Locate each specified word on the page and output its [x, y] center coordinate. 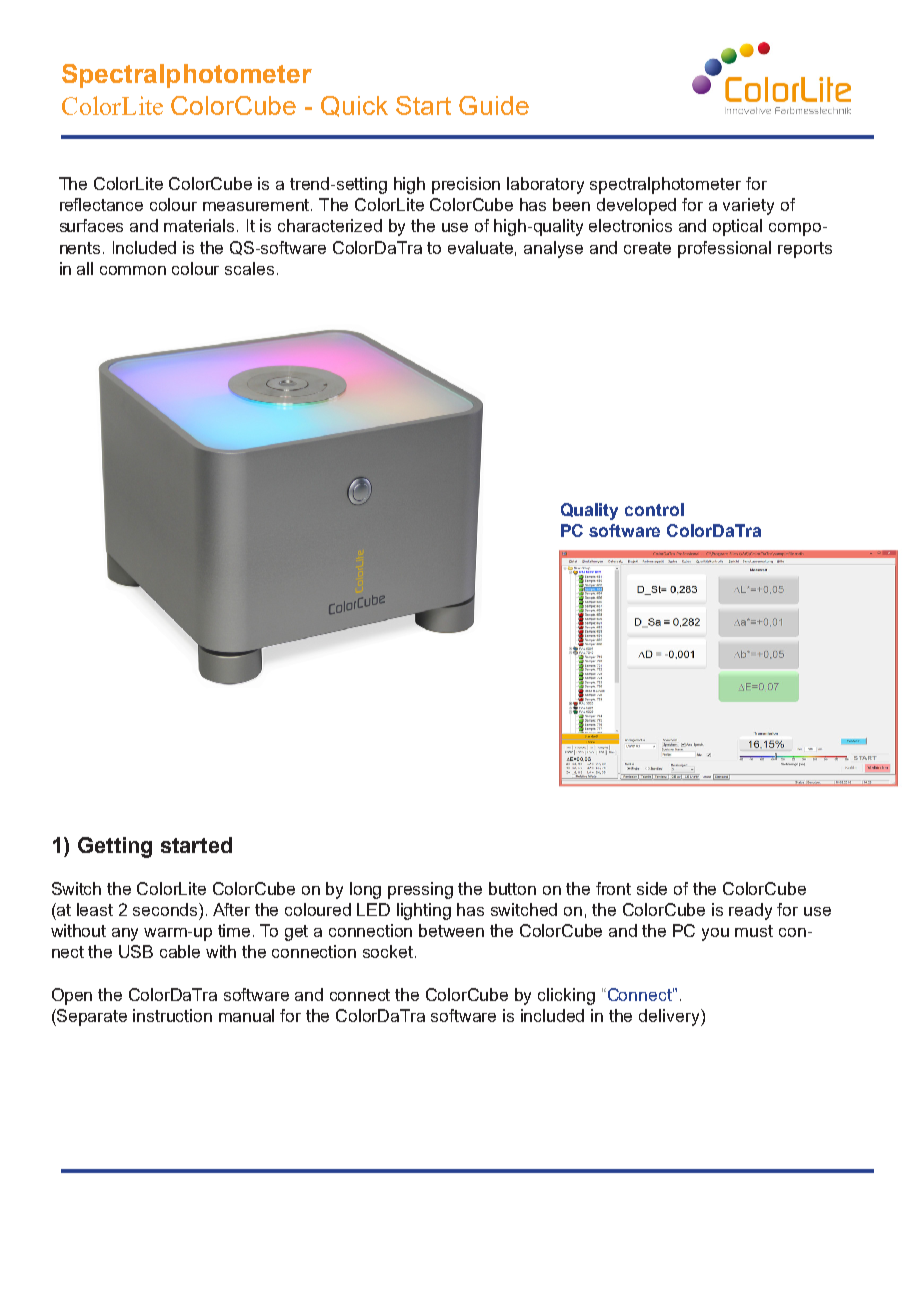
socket [389, 951]
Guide [494, 105]
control [654, 509]
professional [724, 249]
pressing [420, 890]
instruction [172, 1015]
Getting [115, 847]
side [652, 888]
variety [748, 206]
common [133, 270]
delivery [670, 1017]
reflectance [101, 204]
